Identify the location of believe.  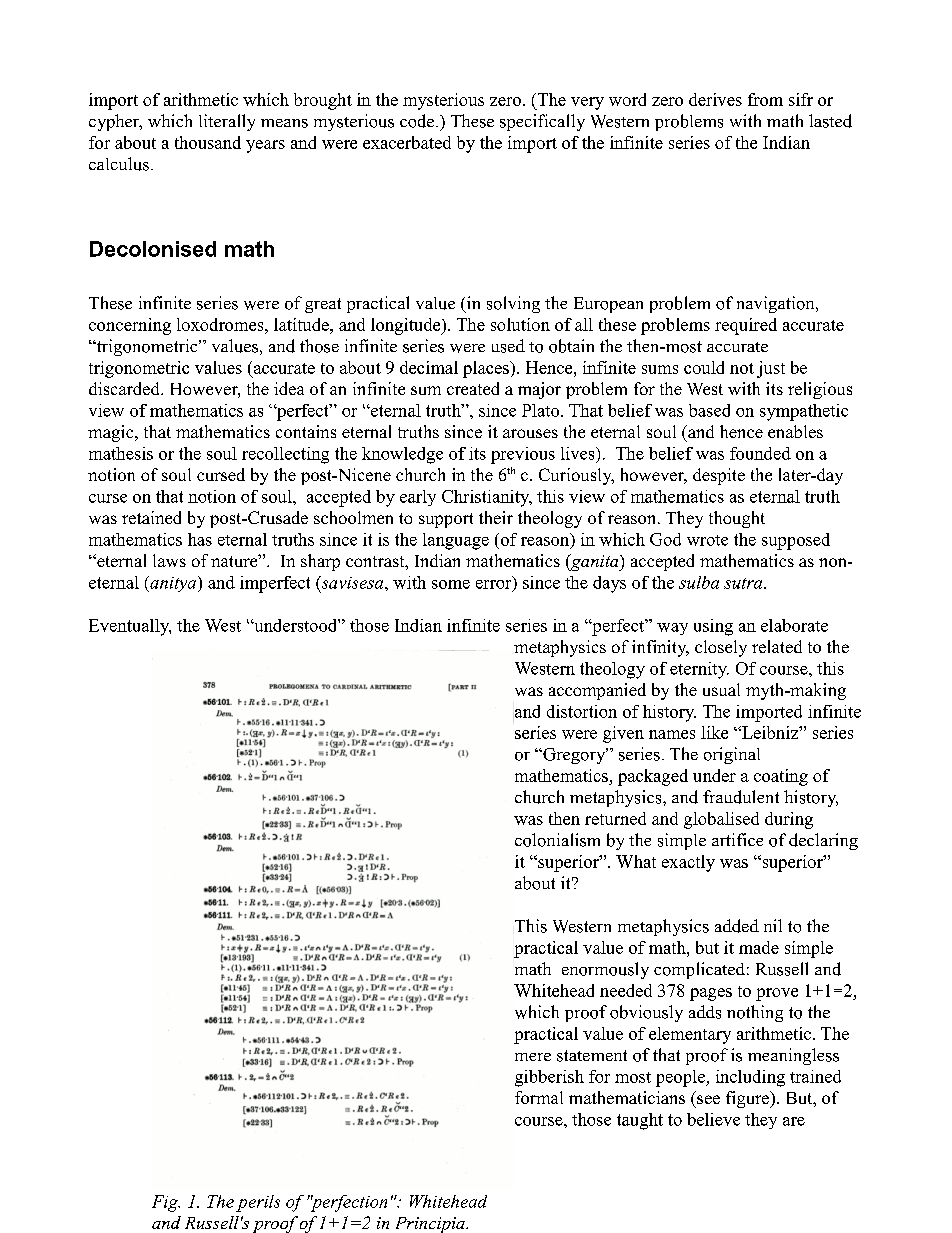
(713, 1119).
